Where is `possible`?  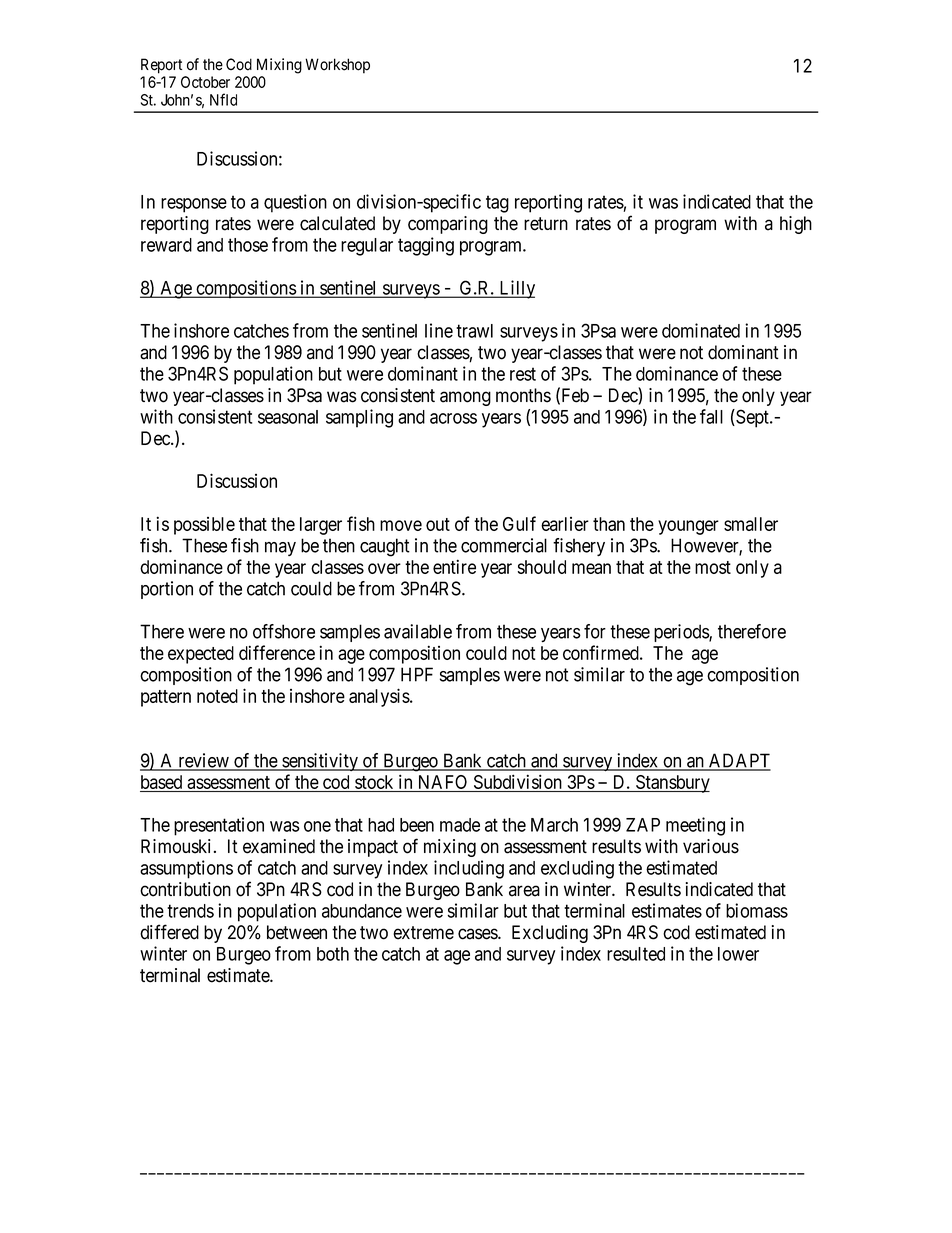
possible is located at coordinates (204, 526).
